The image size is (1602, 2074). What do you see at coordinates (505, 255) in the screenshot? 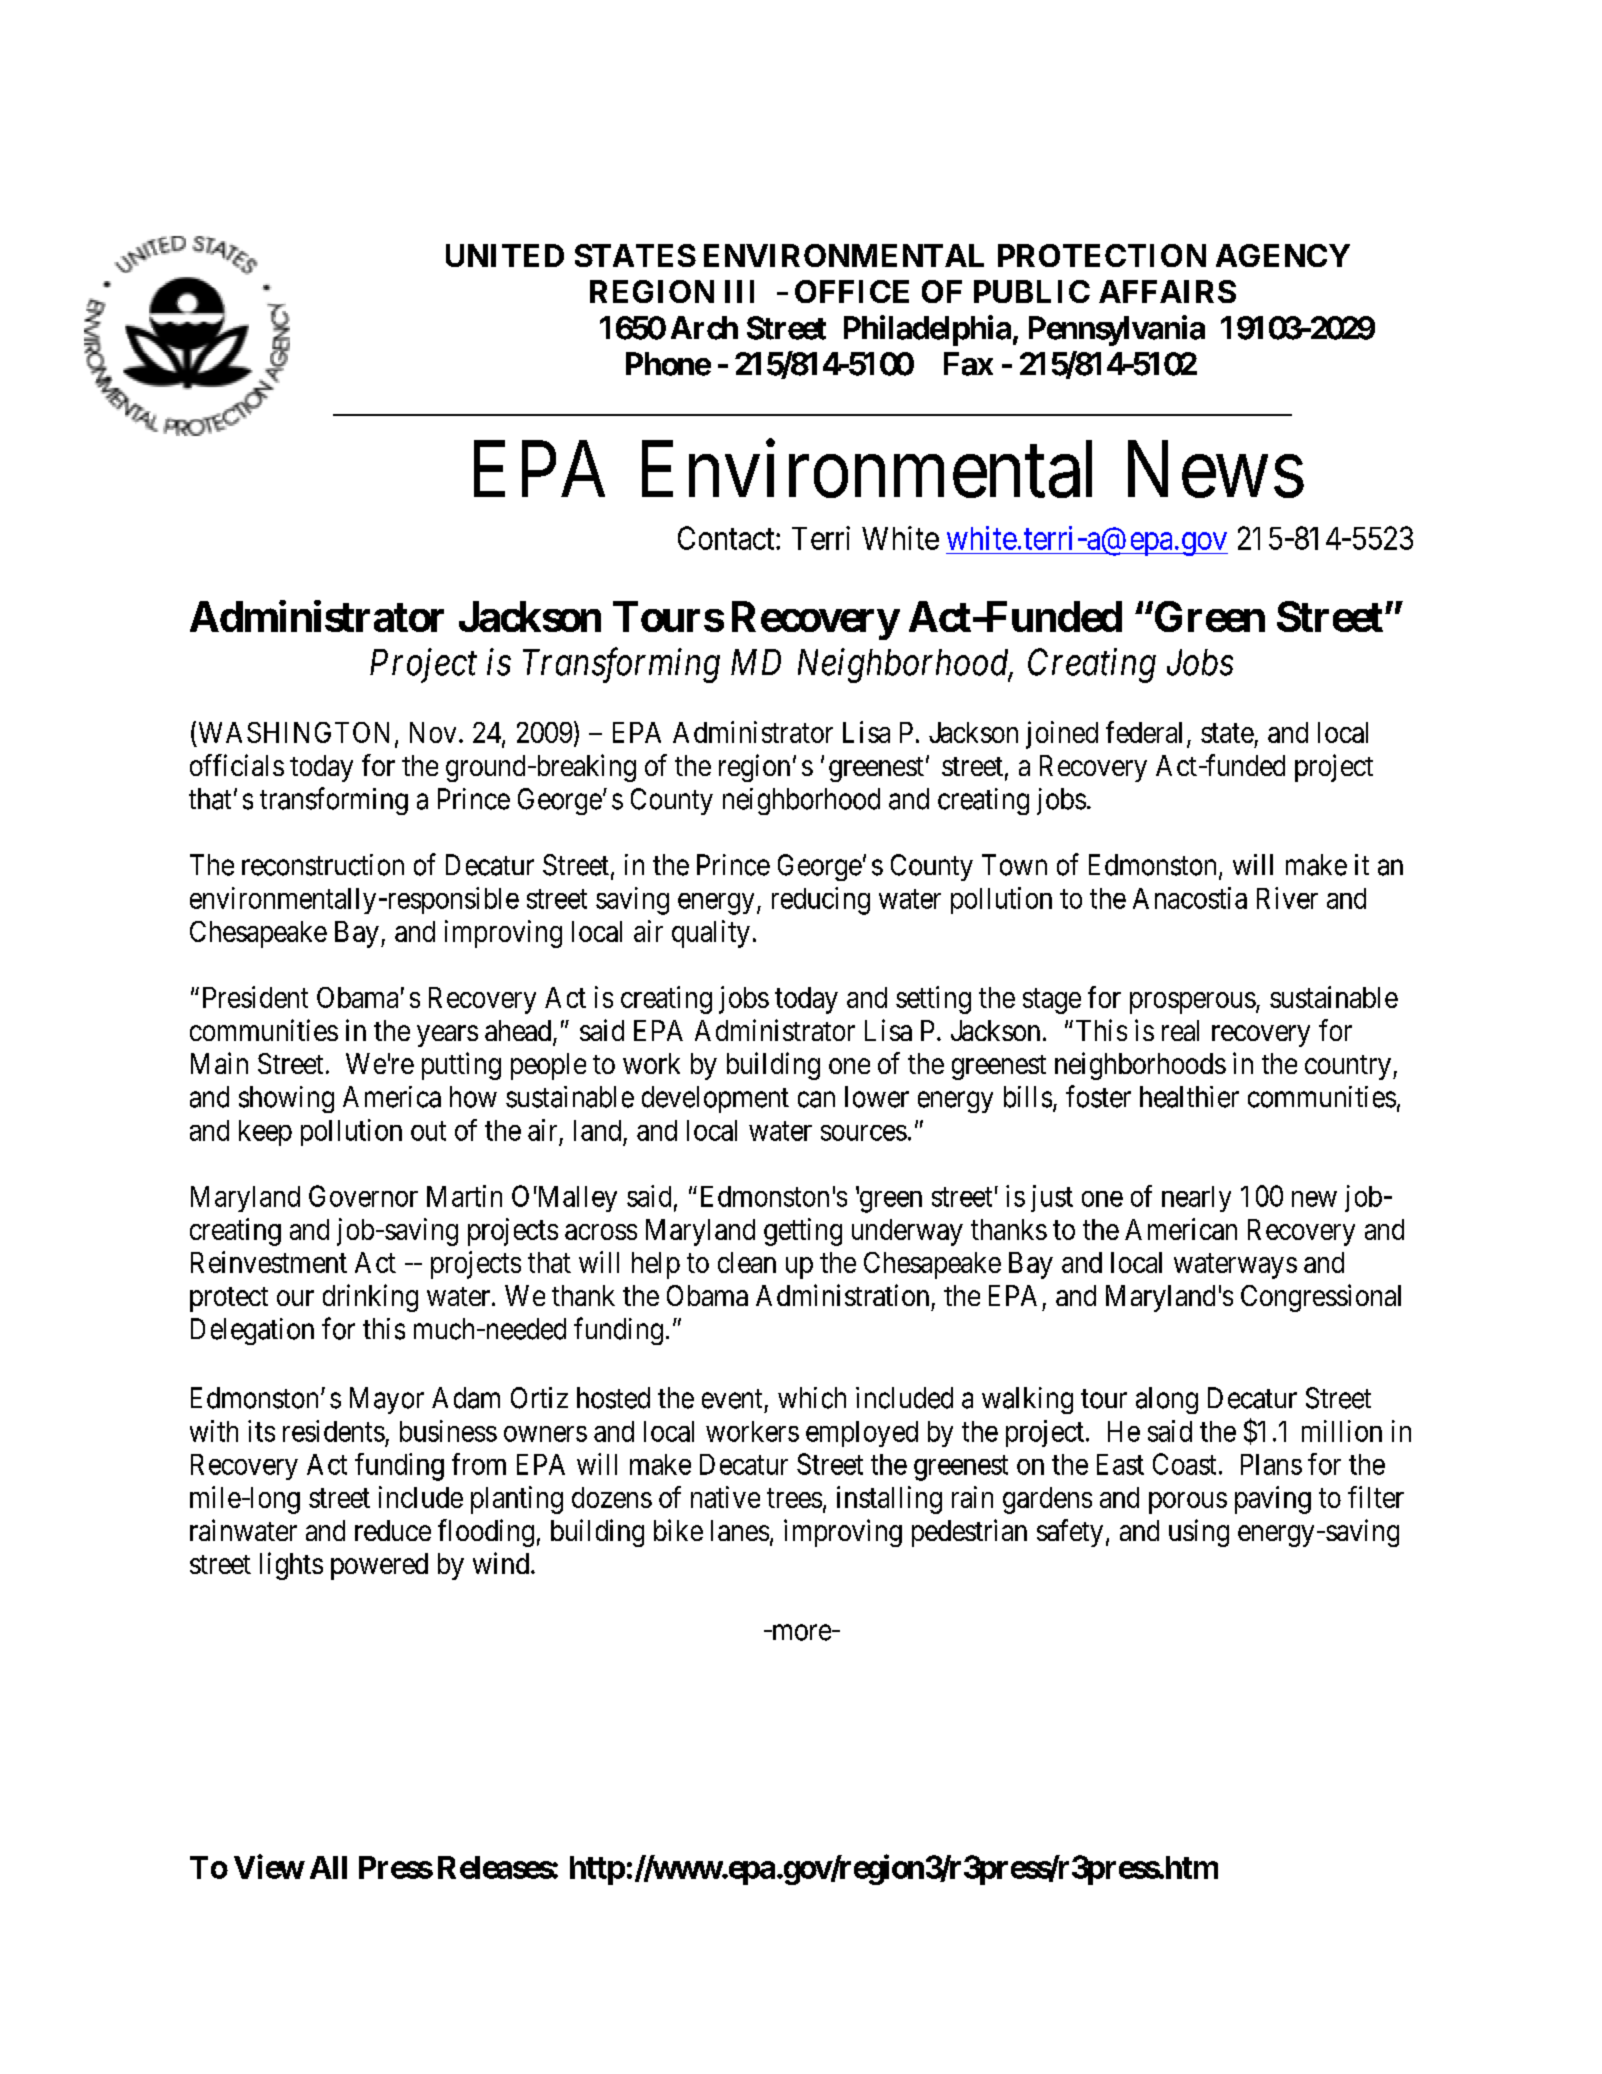
I see `UNITED` at bounding box center [505, 255].
